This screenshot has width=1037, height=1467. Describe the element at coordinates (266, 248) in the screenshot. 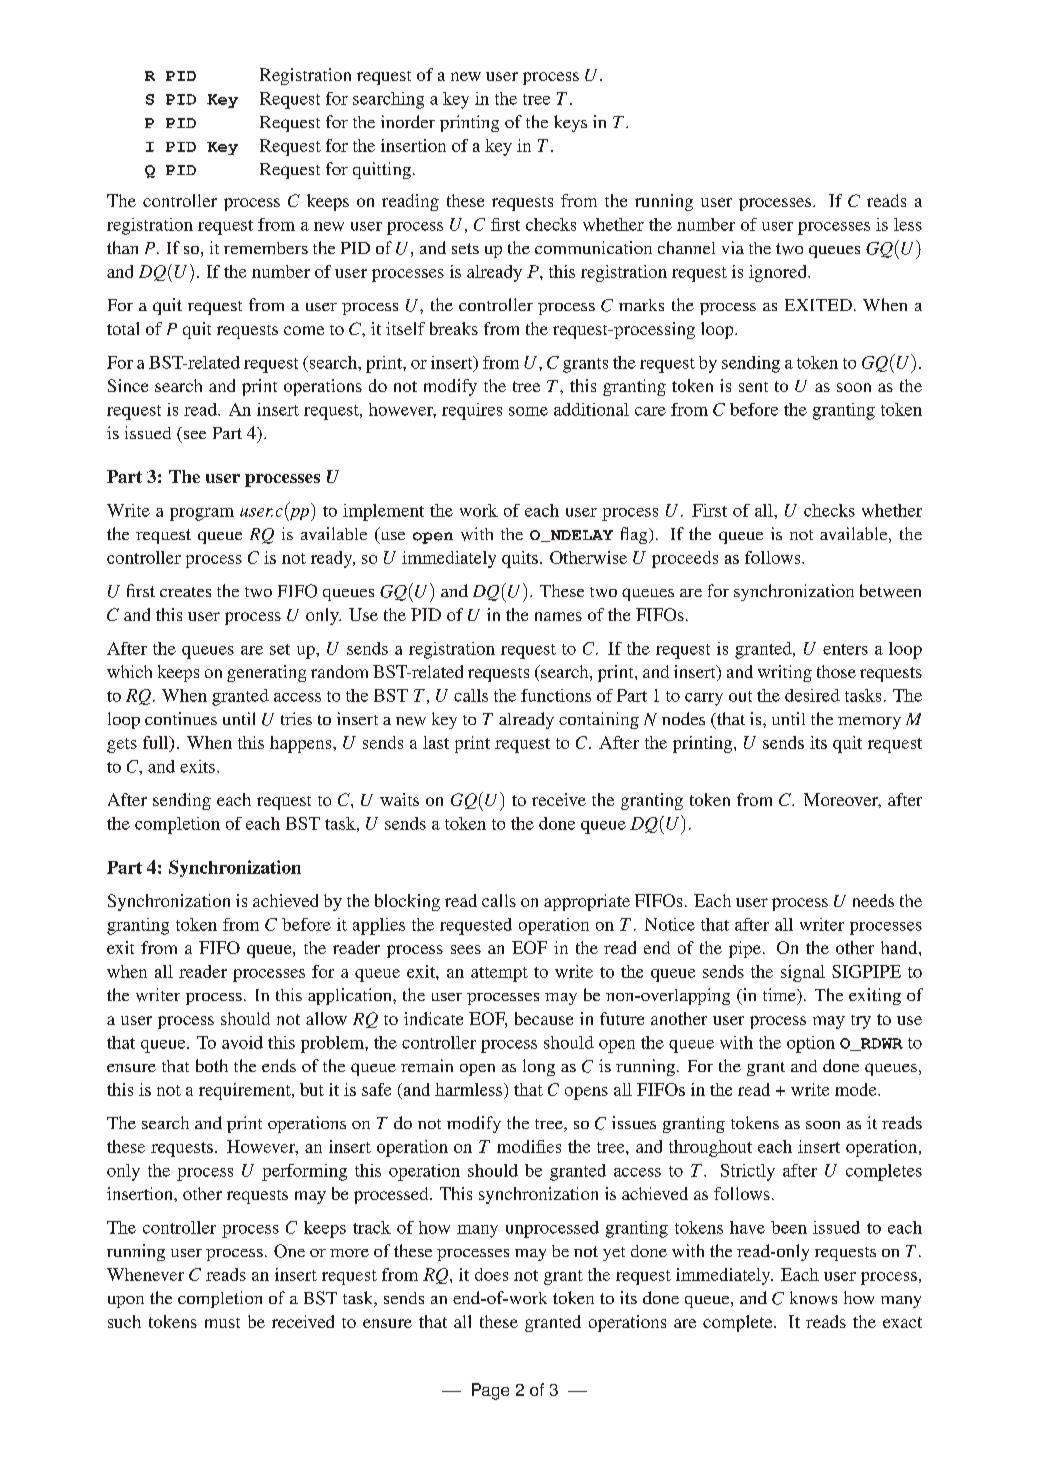

I see `remembers` at that location.
